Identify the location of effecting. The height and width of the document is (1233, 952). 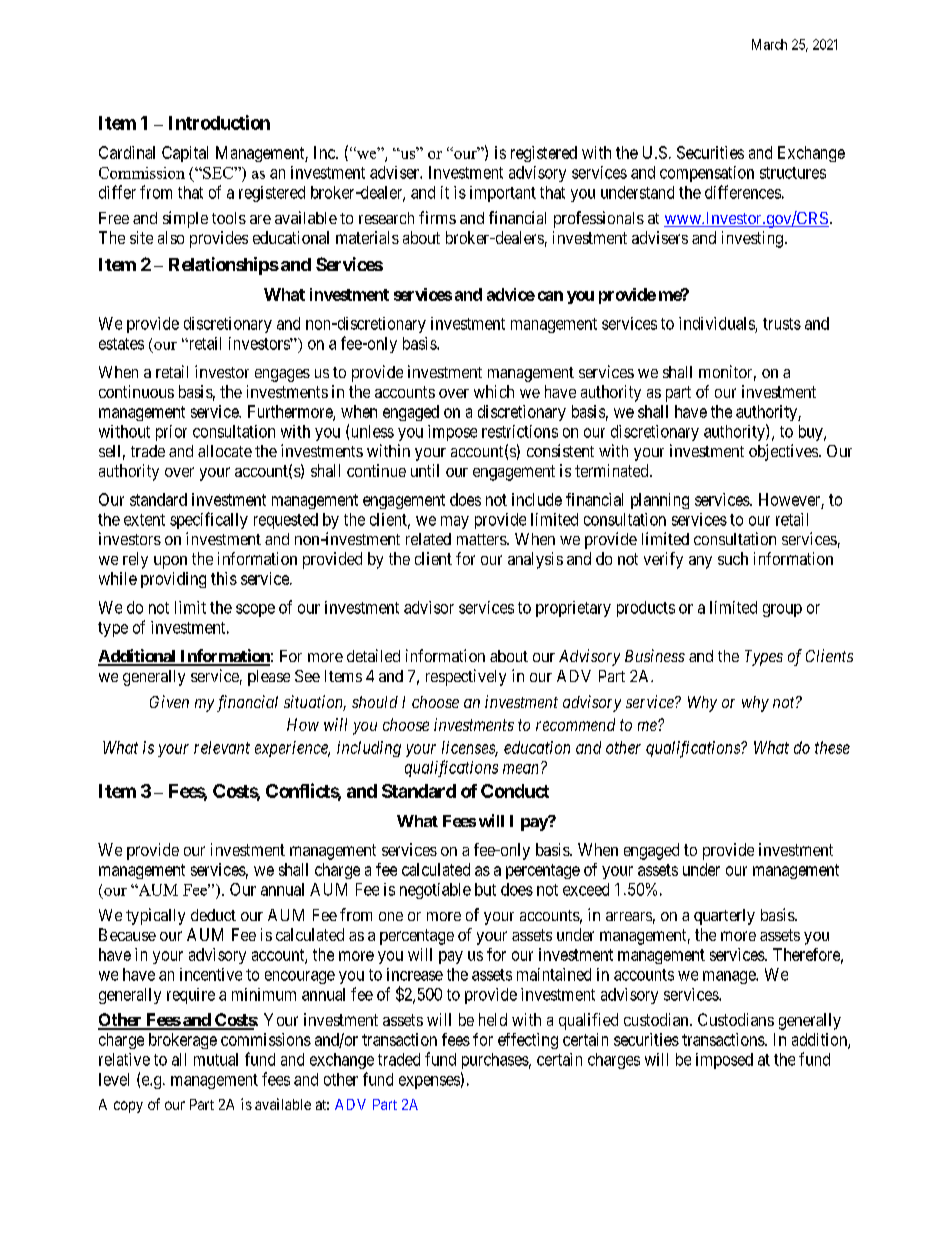
(528, 1041).
